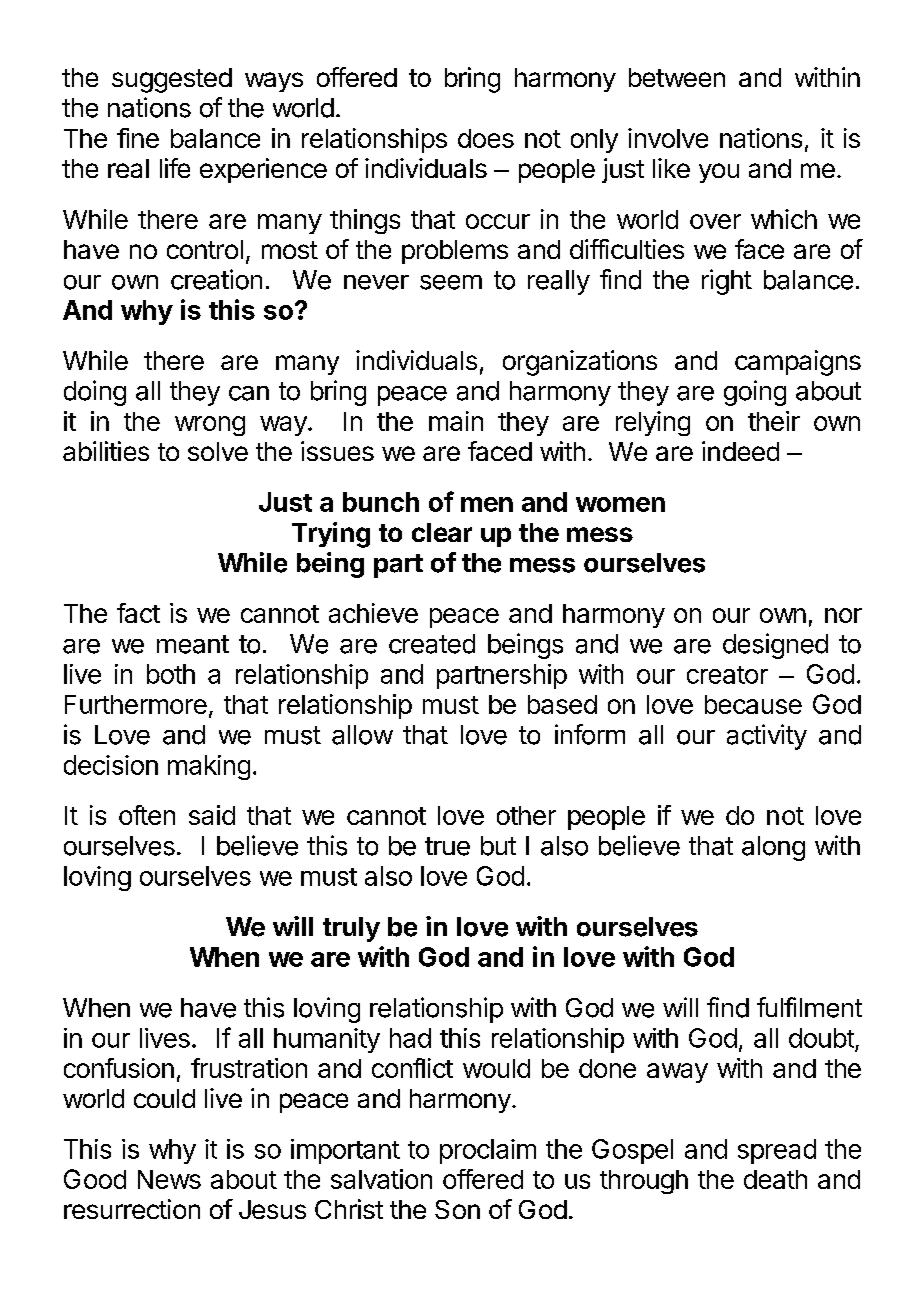 This image has width=924, height=1308. What do you see at coordinates (488, 1151) in the image?
I see `proclaim` at bounding box center [488, 1151].
